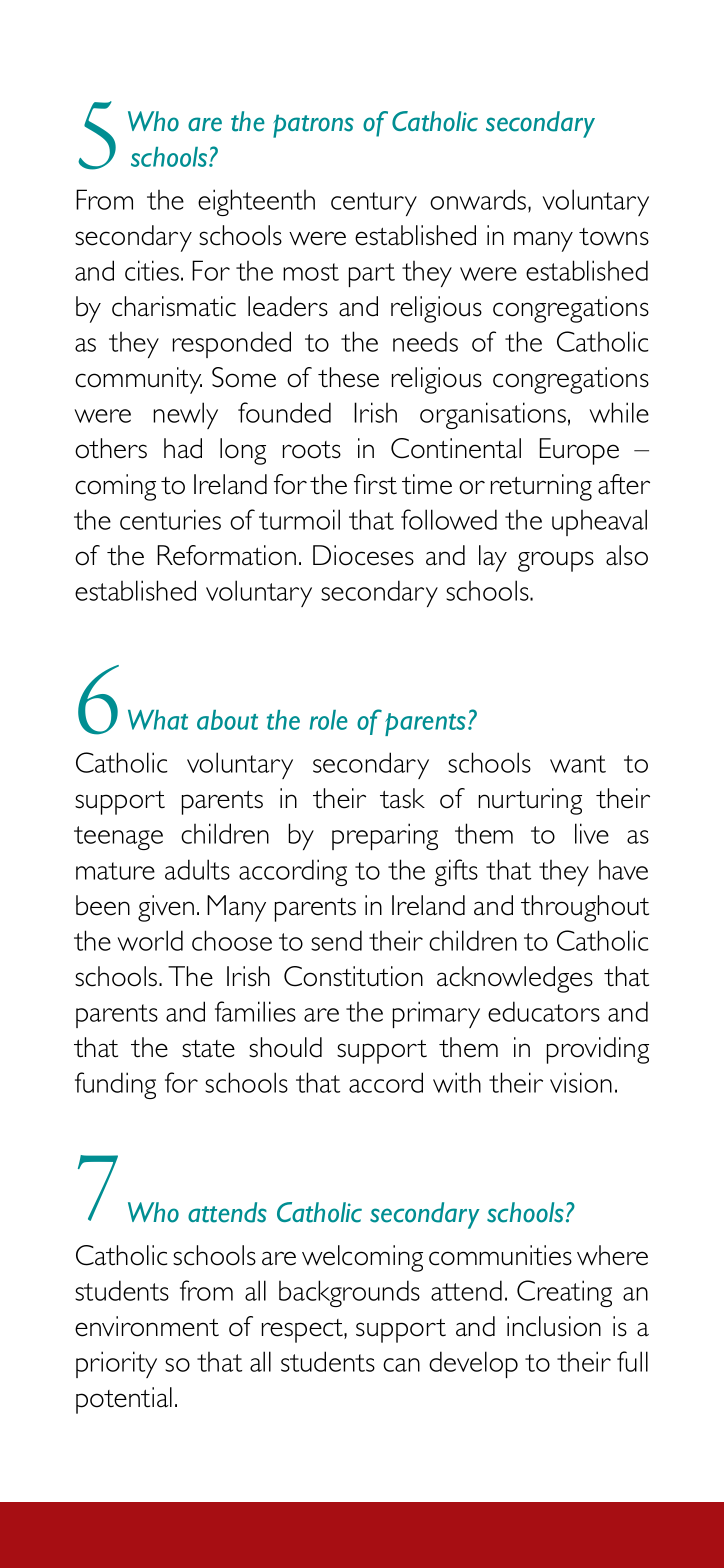  Describe the element at coordinates (375, 484) in the document. I see `first` at that location.
